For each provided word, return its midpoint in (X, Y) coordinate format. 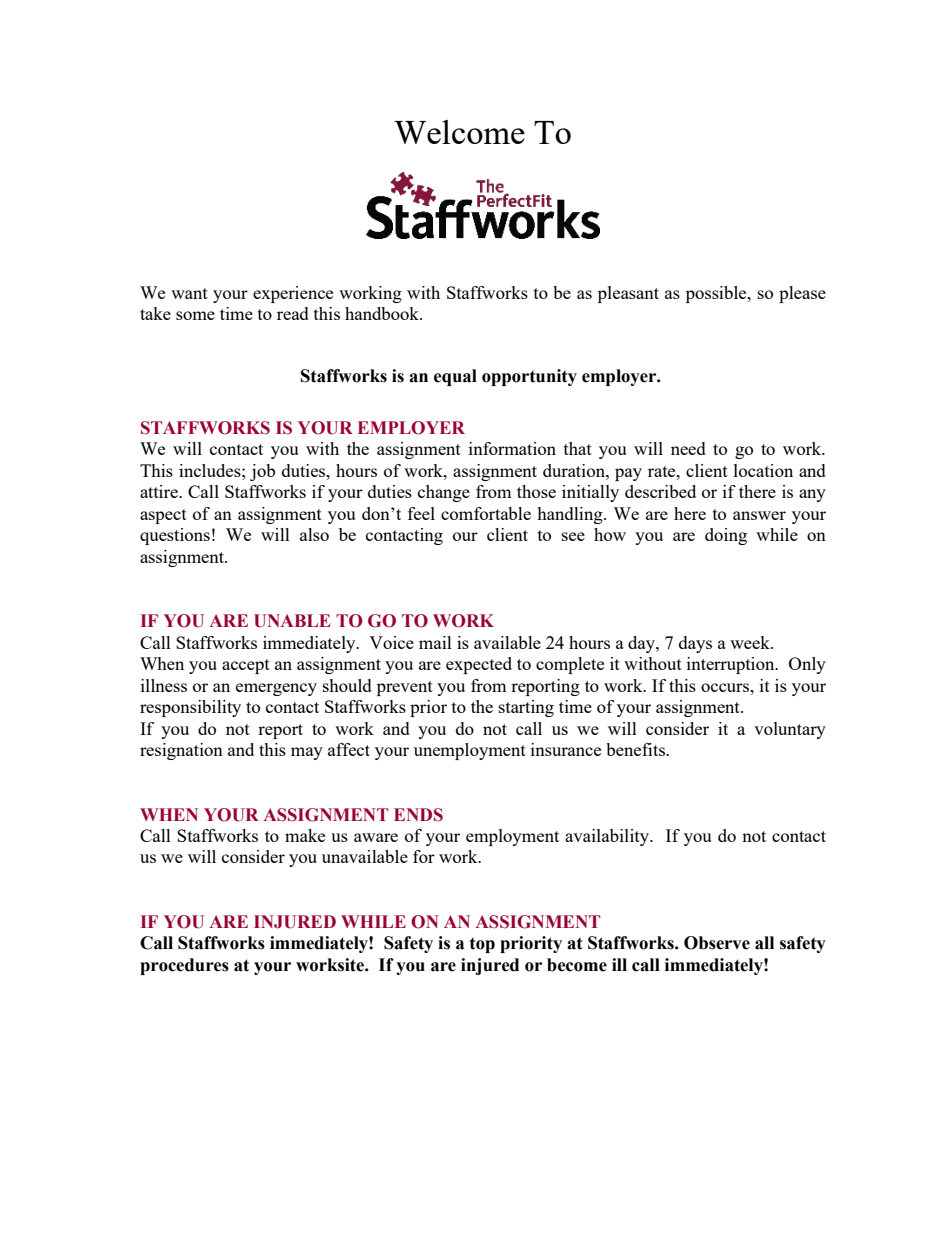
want (189, 293)
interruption (732, 665)
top (482, 945)
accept (246, 666)
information (512, 448)
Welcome (459, 132)
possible (717, 294)
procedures (184, 966)
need (688, 448)
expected (479, 665)
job (262, 472)
